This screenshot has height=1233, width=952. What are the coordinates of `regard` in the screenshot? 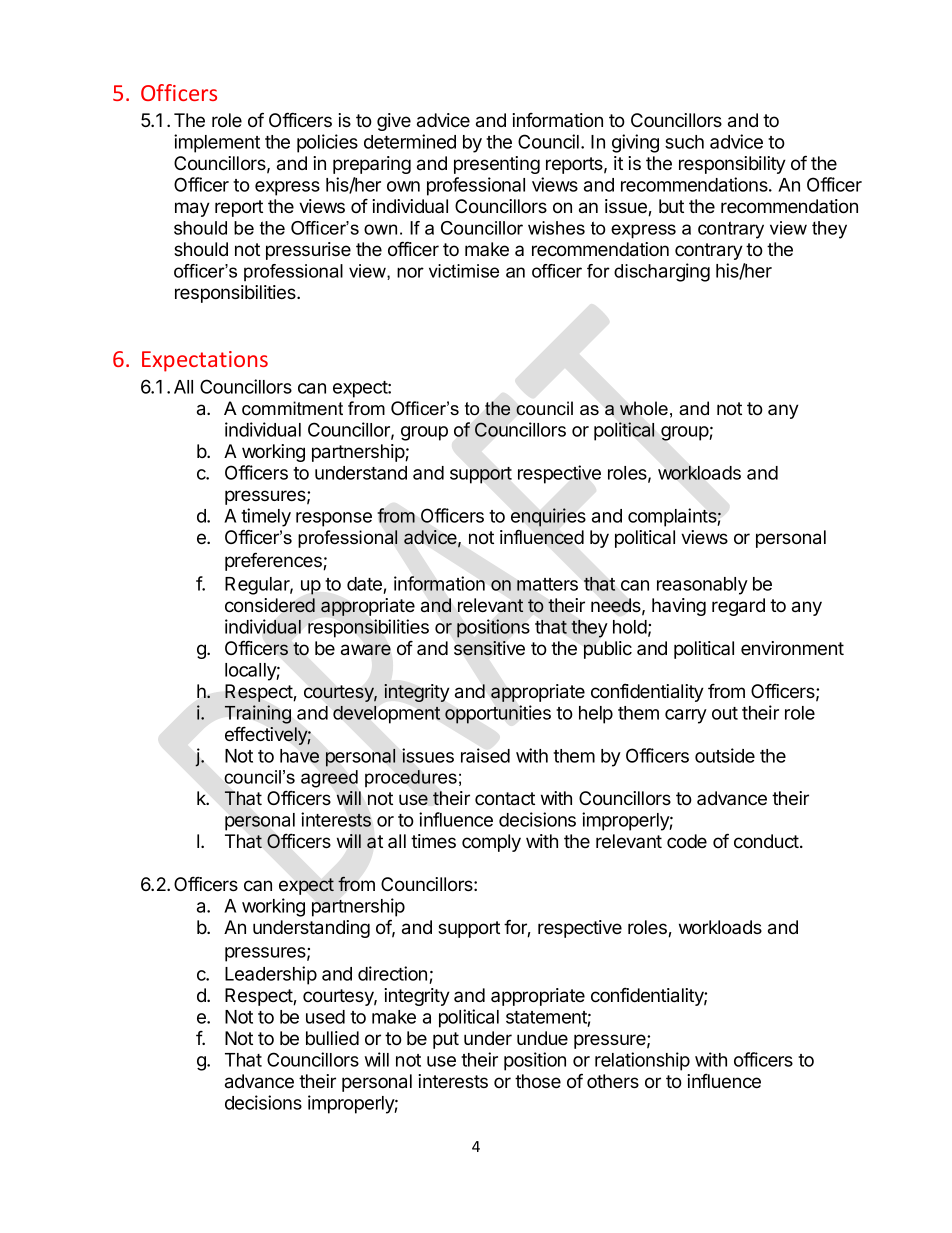 It's located at (738, 607).
